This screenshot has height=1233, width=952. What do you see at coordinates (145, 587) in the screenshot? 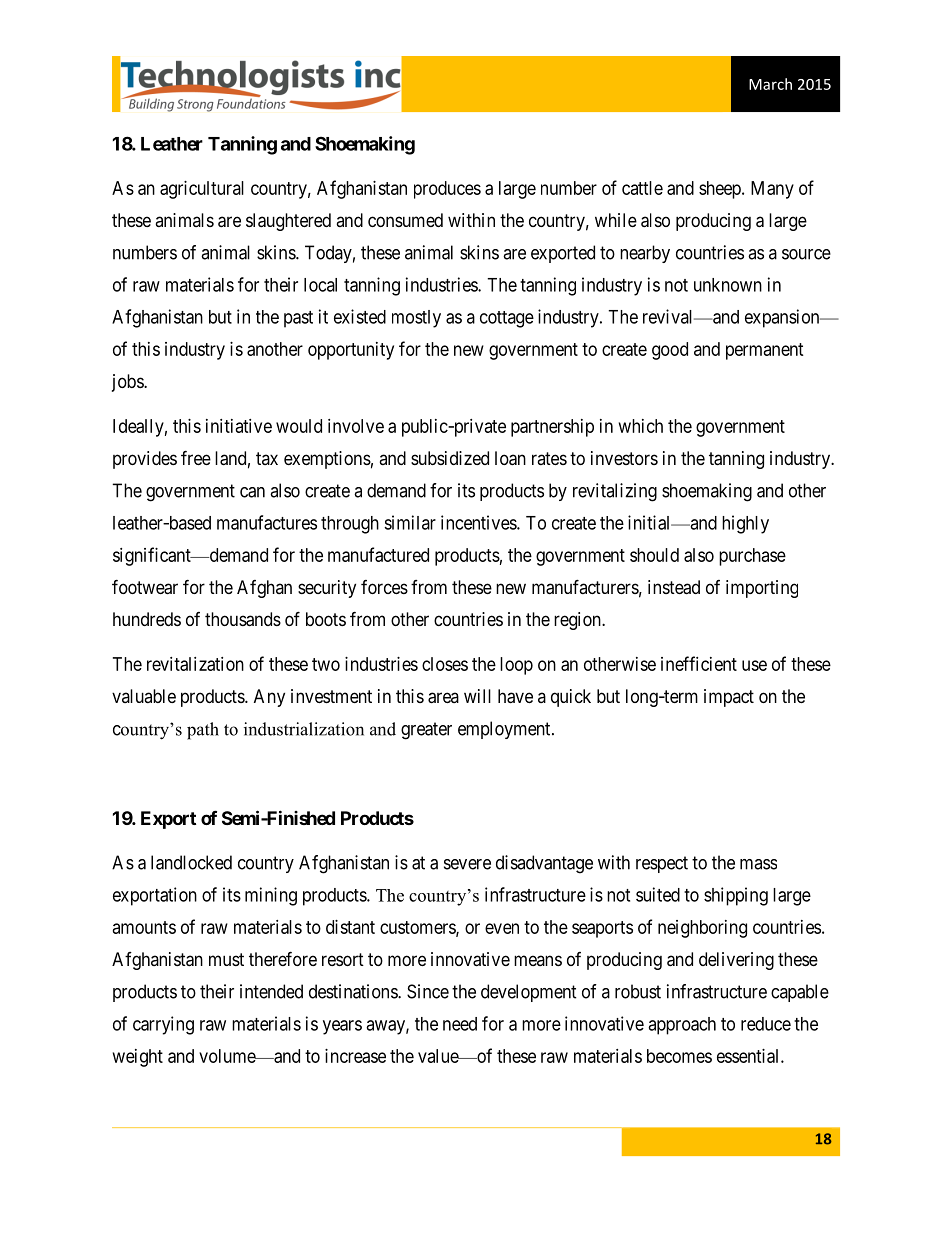
I see `footwear` at bounding box center [145, 587].
